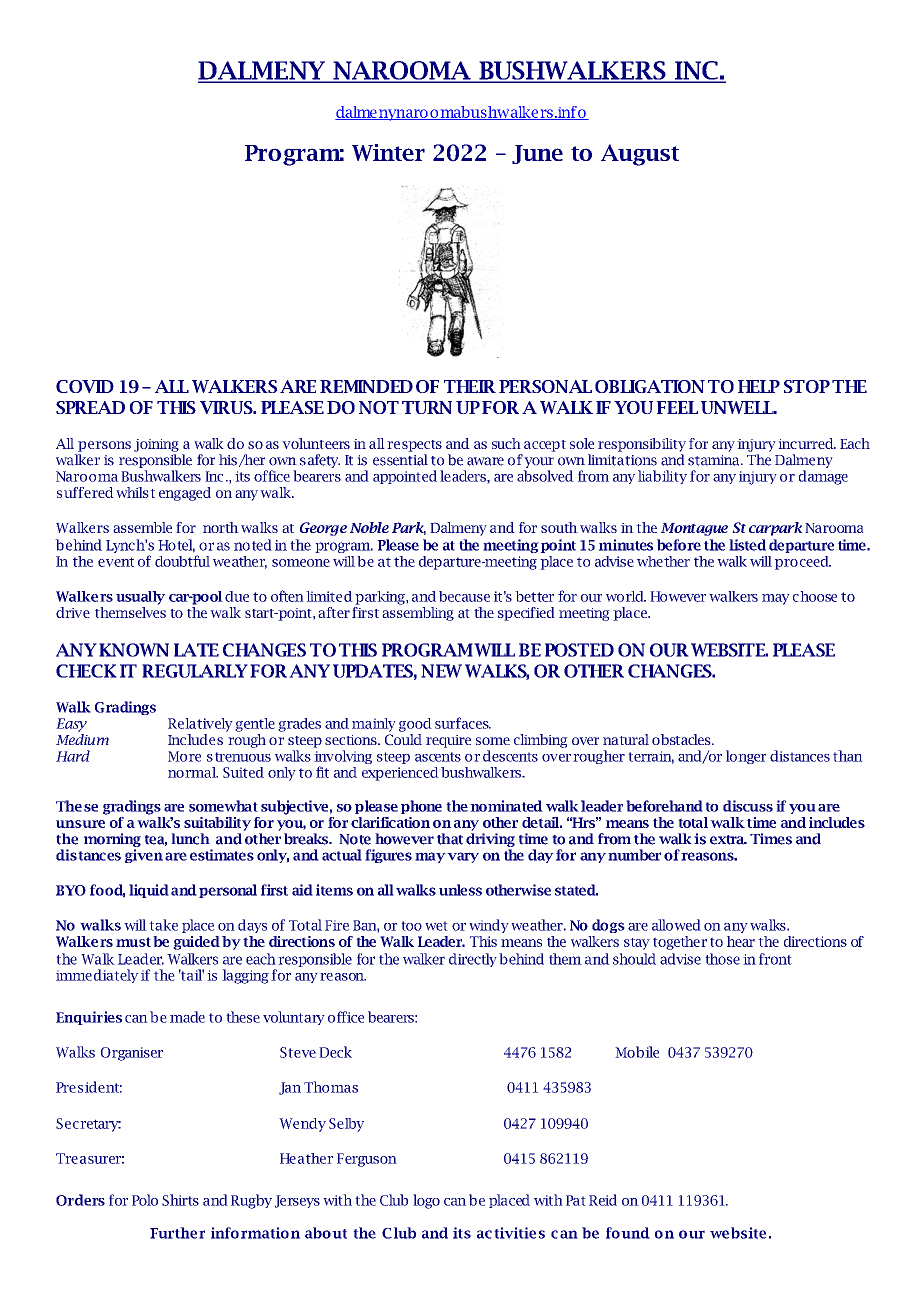 This page has width=924, height=1307. I want to click on Reid, so click(603, 1200).
